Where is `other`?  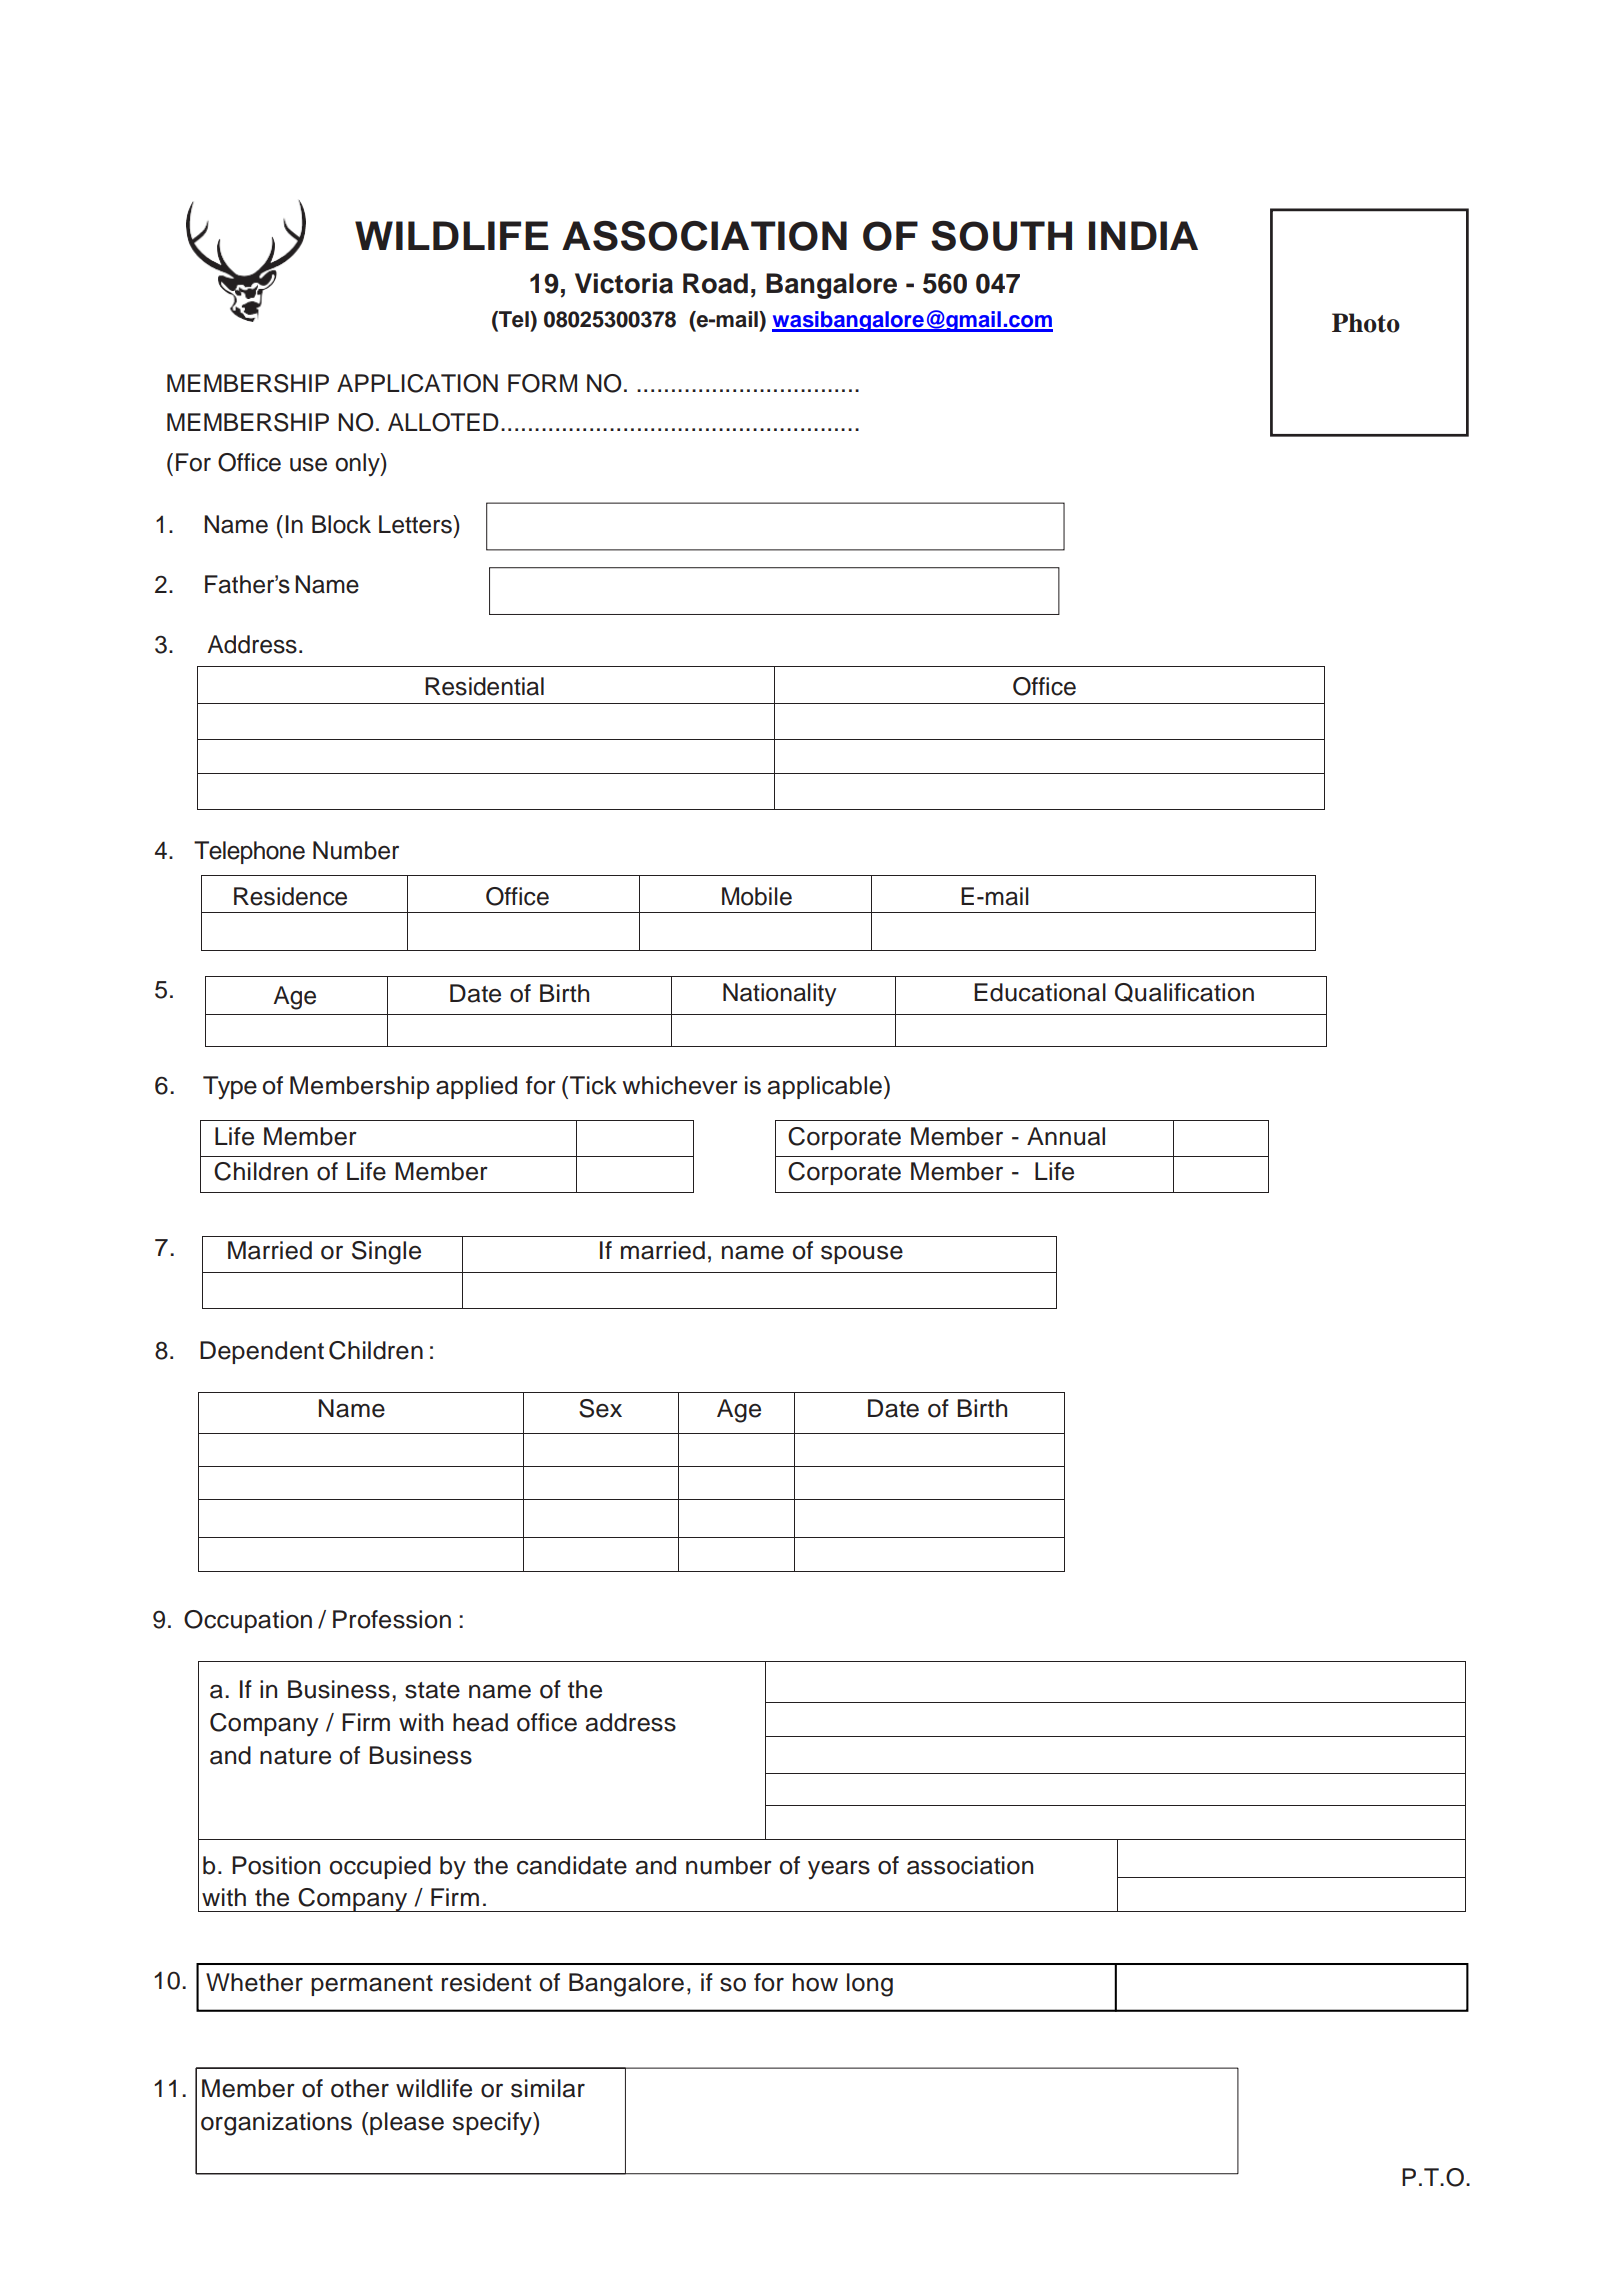
other is located at coordinates (360, 2088).
